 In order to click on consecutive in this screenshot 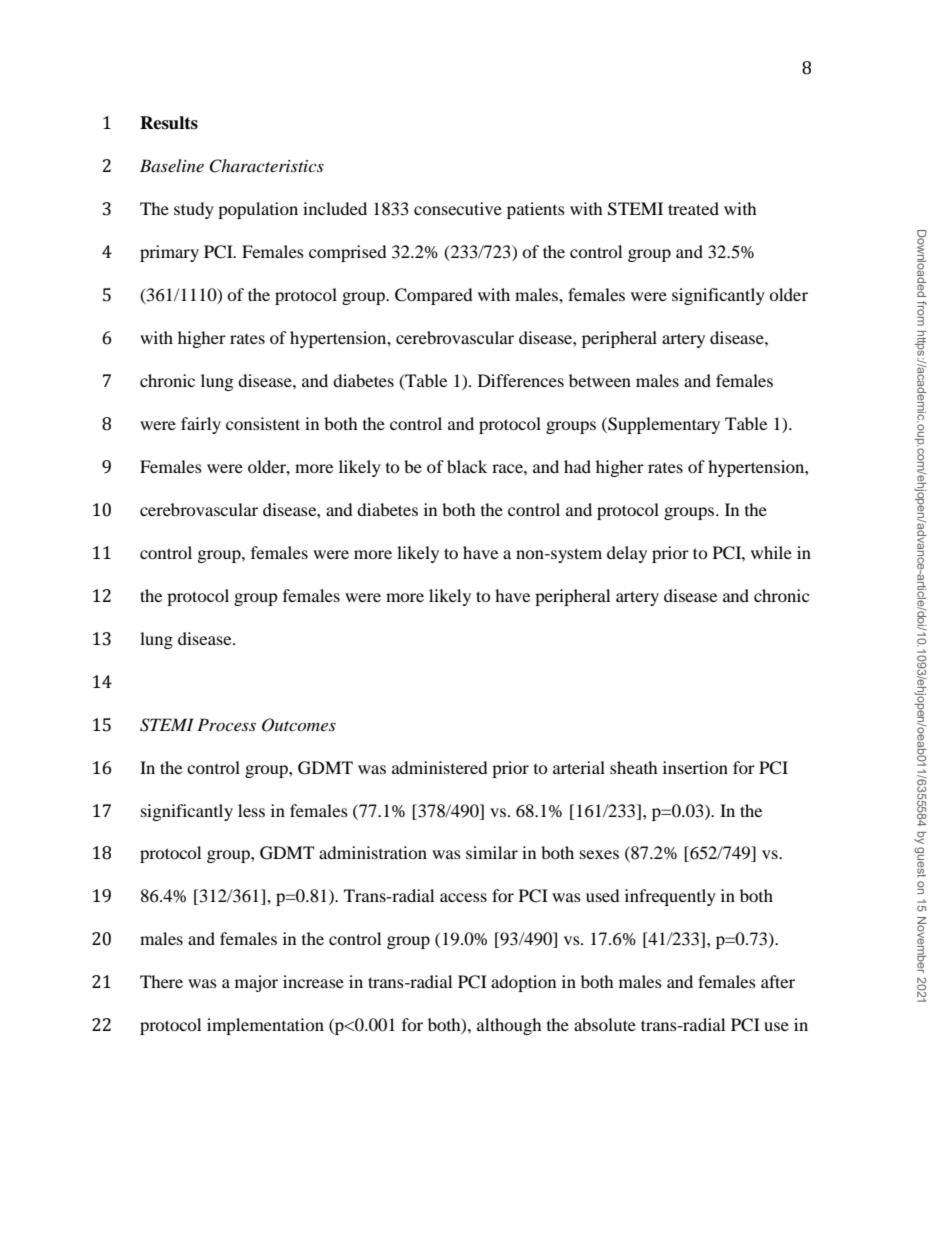, I will do `click(458, 208)`.
